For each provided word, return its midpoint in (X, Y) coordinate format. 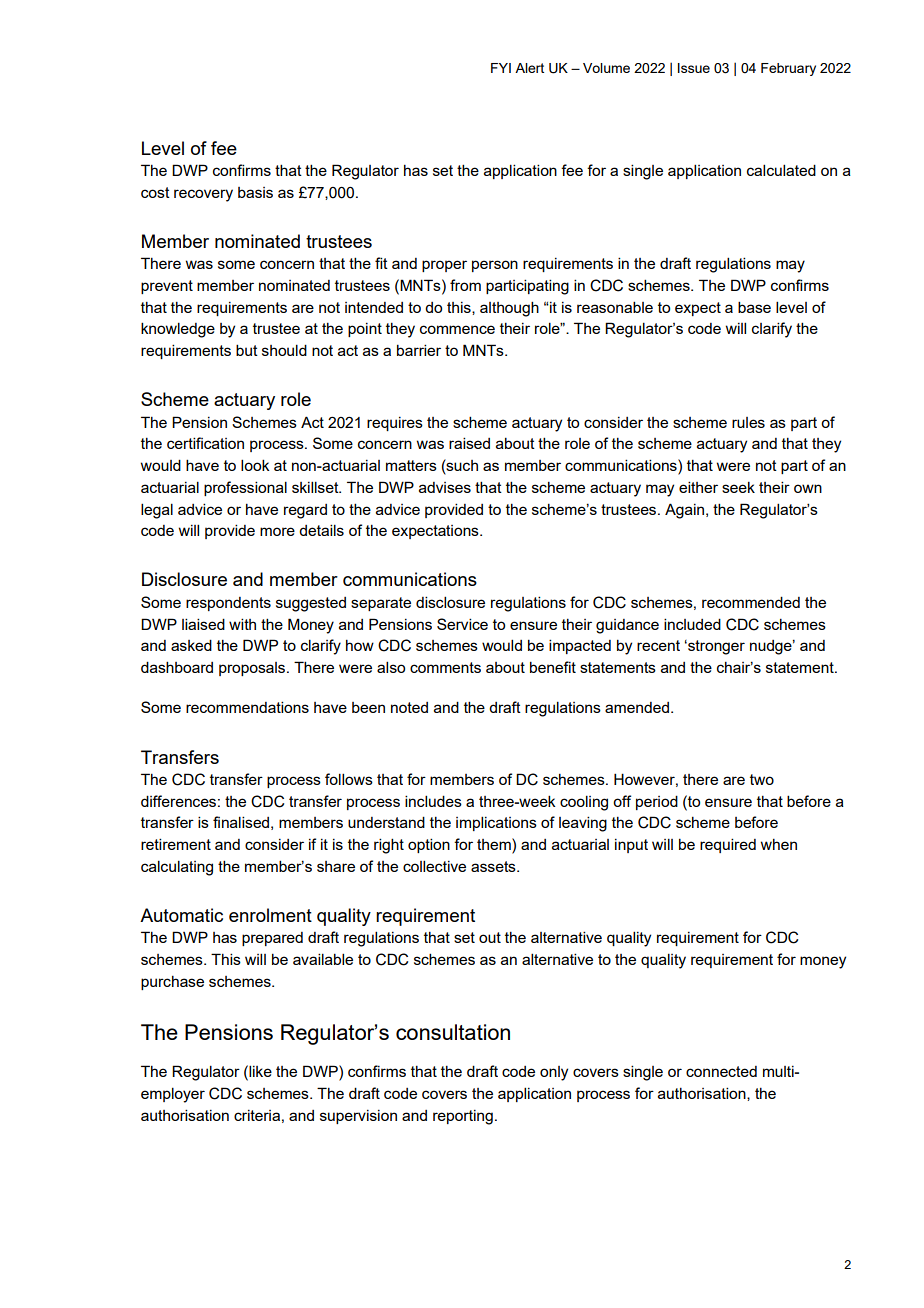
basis (255, 192)
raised (469, 443)
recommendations (247, 707)
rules (748, 422)
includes (433, 801)
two (762, 779)
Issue (694, 68)
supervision (358, 1117)
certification (205, 443)
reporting (463, 1117)
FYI (501, 68)
